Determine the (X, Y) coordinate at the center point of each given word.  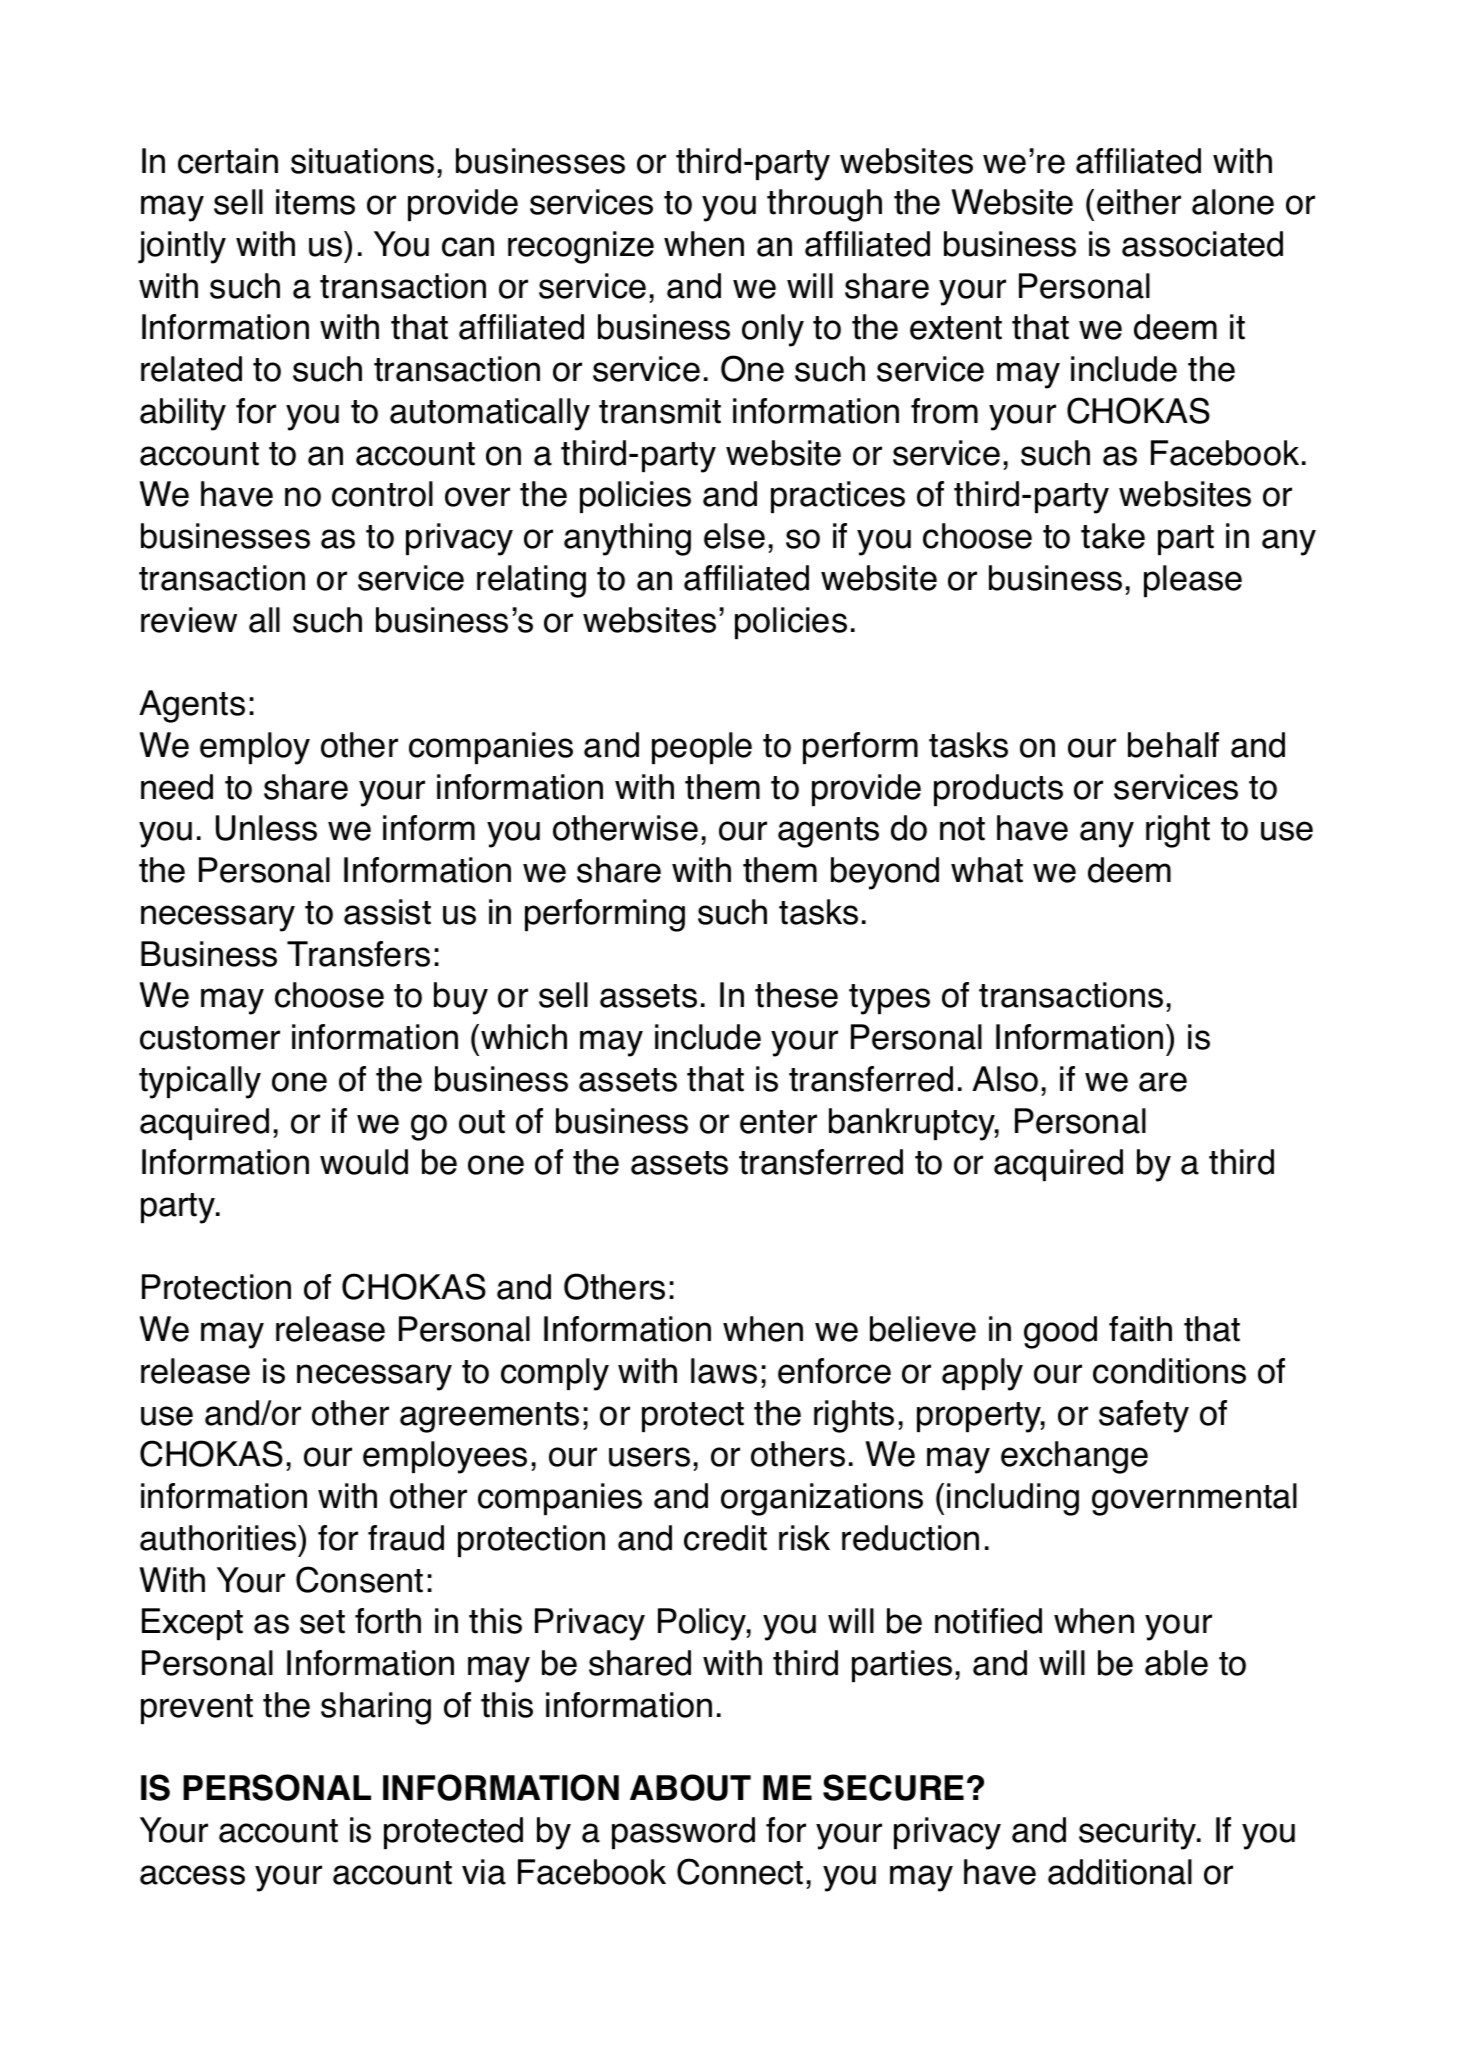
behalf (1173, 745)
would (364, 1162)
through (824, 205)
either (1139, 202)
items (315, 202)
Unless (266, 828)
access (192, 1875)
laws (724, 1371)
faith (1140, 1329)
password (683, 1833)
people (702, 748)
